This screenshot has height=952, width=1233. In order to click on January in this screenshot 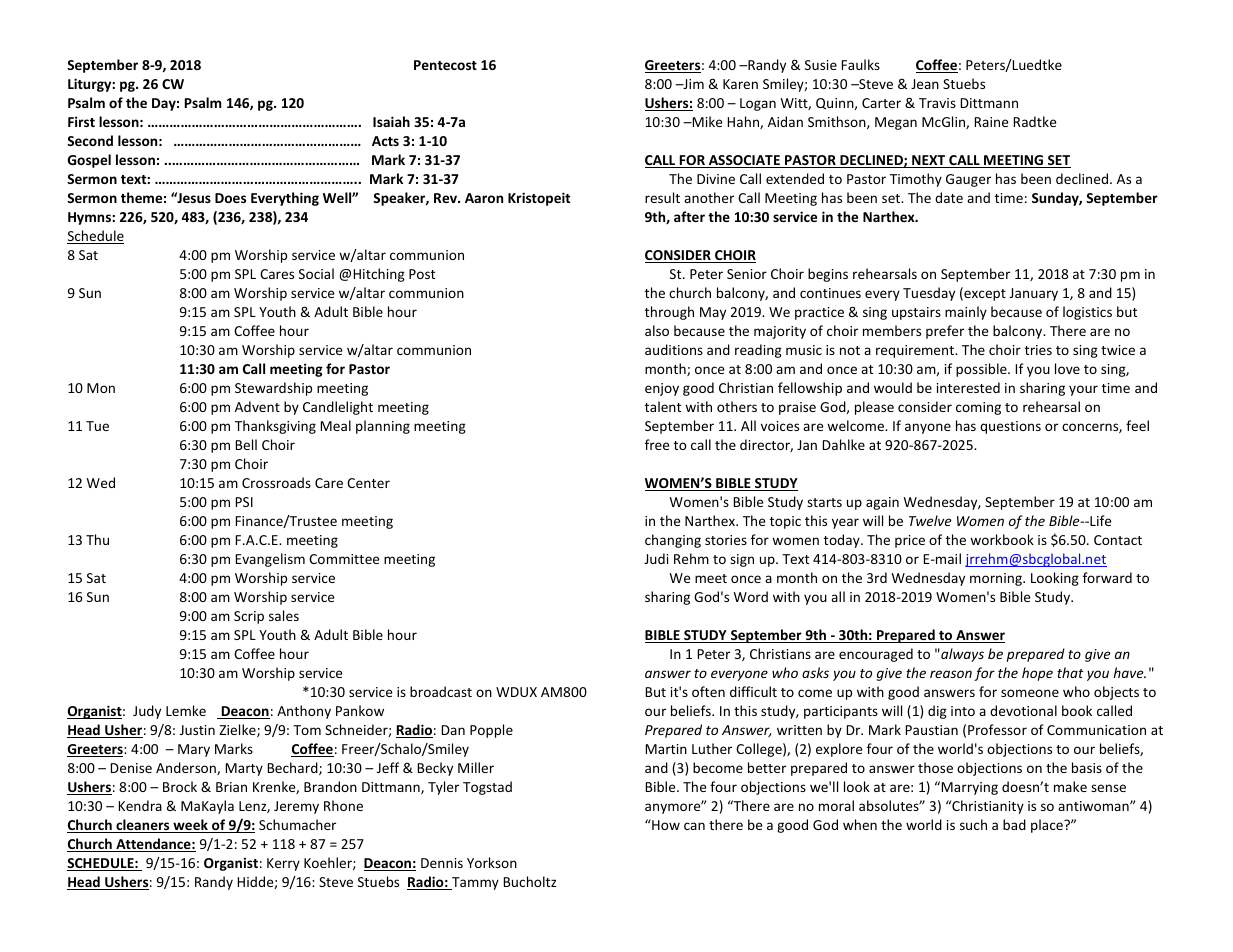, I will do `click(1033, 294)`.
